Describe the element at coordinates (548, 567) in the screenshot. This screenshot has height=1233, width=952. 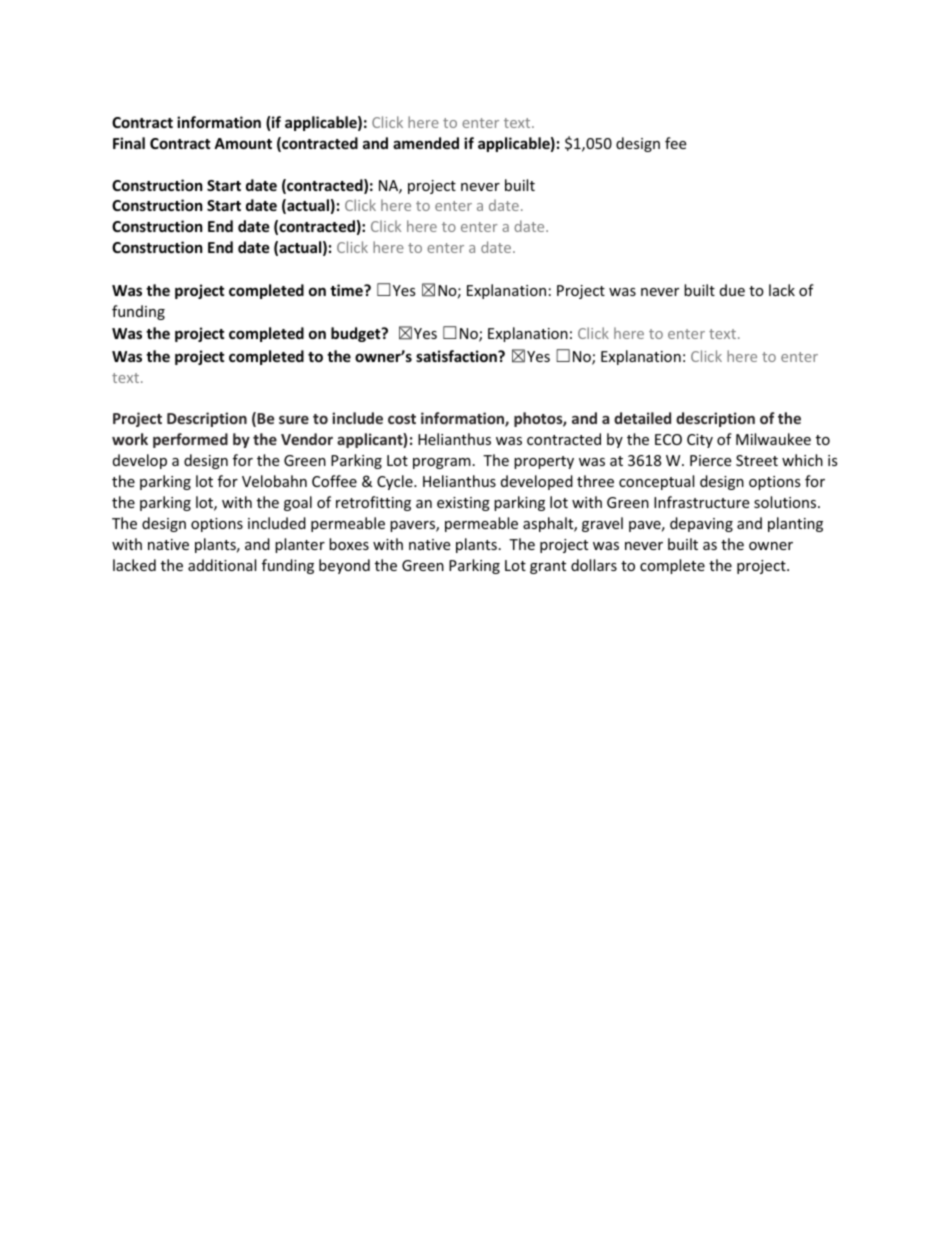
I see `grant` at that location.
